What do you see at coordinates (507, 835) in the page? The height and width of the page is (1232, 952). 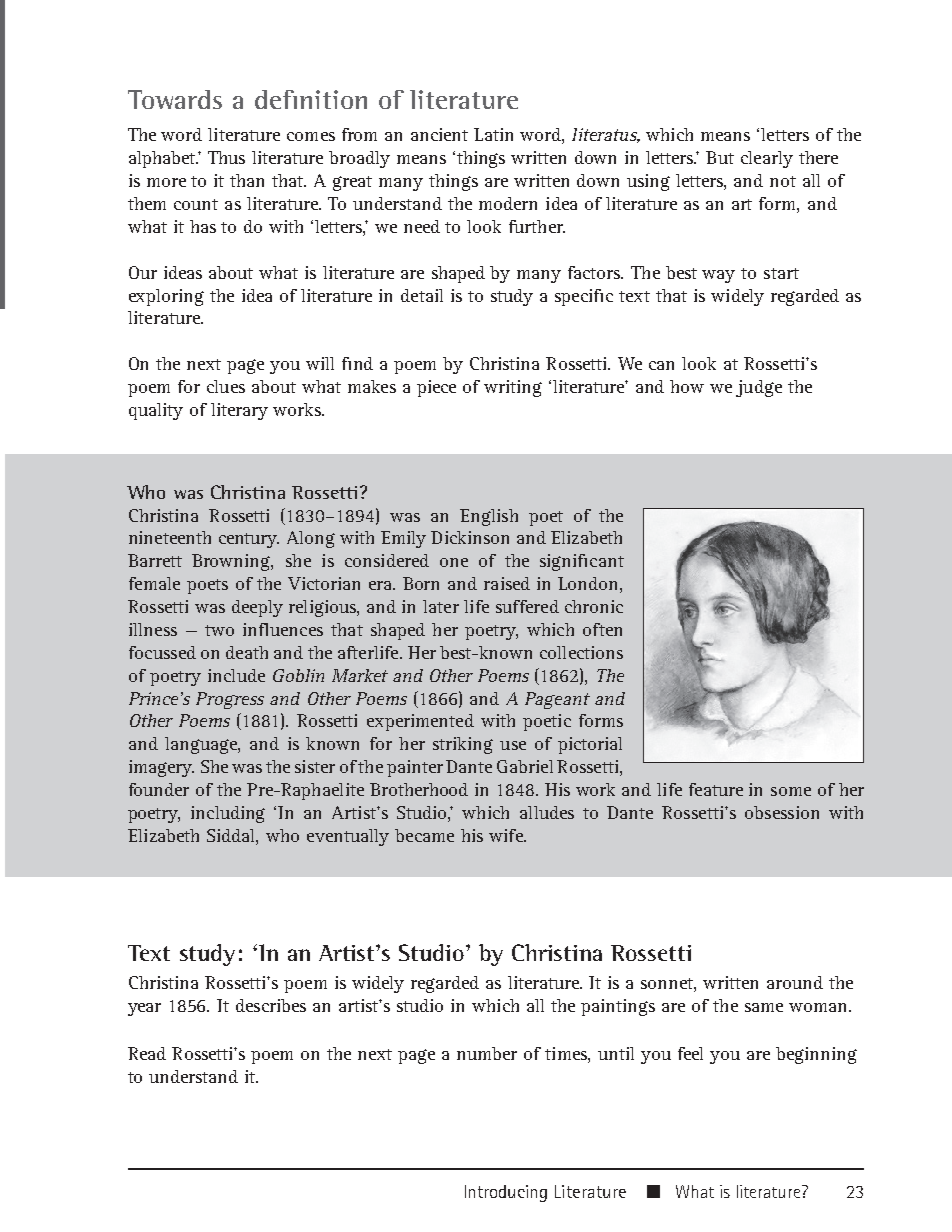 I see `wife` at bounding box center [507, 835].
